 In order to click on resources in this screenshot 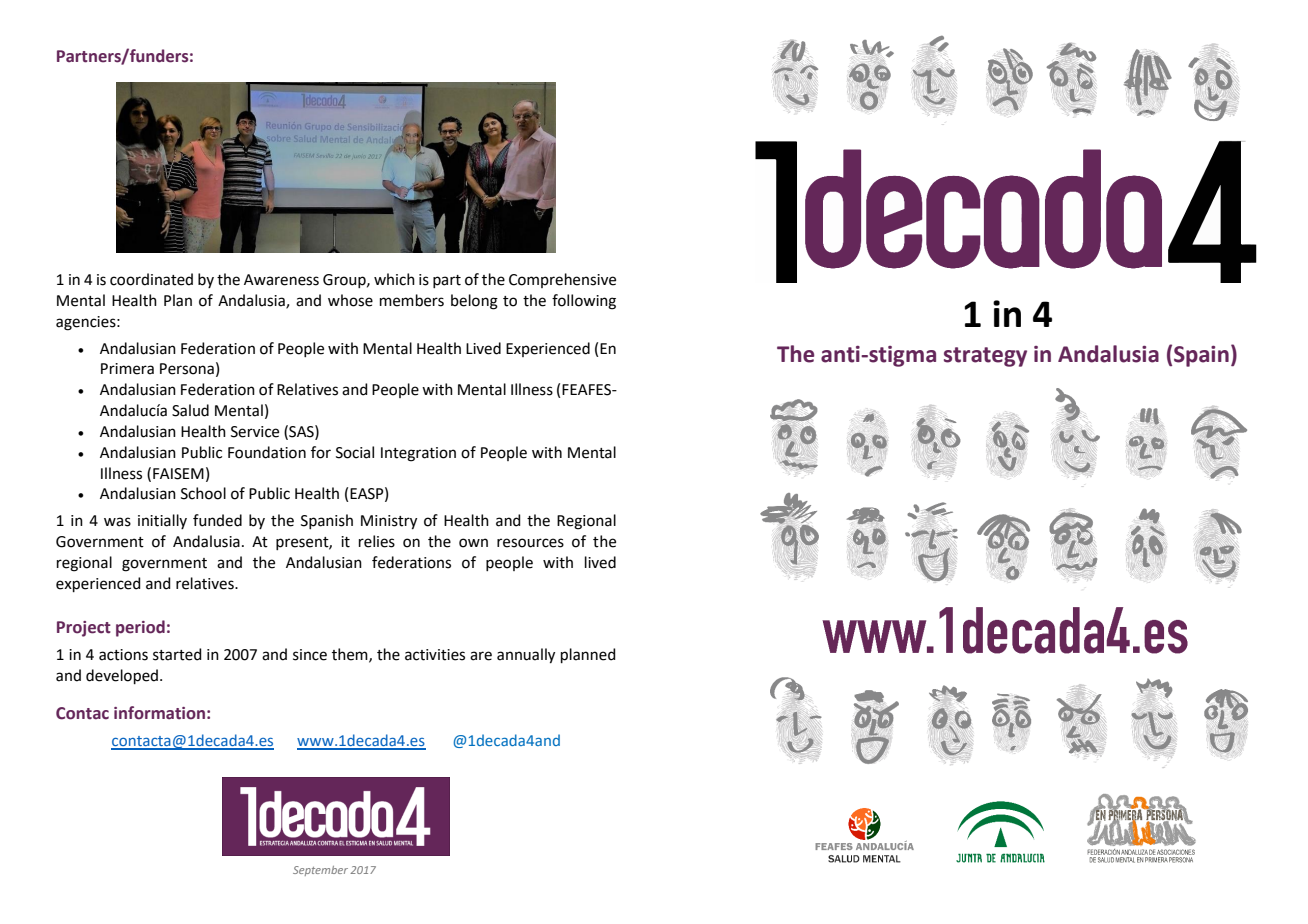, I will do `click(530, 543)`.
